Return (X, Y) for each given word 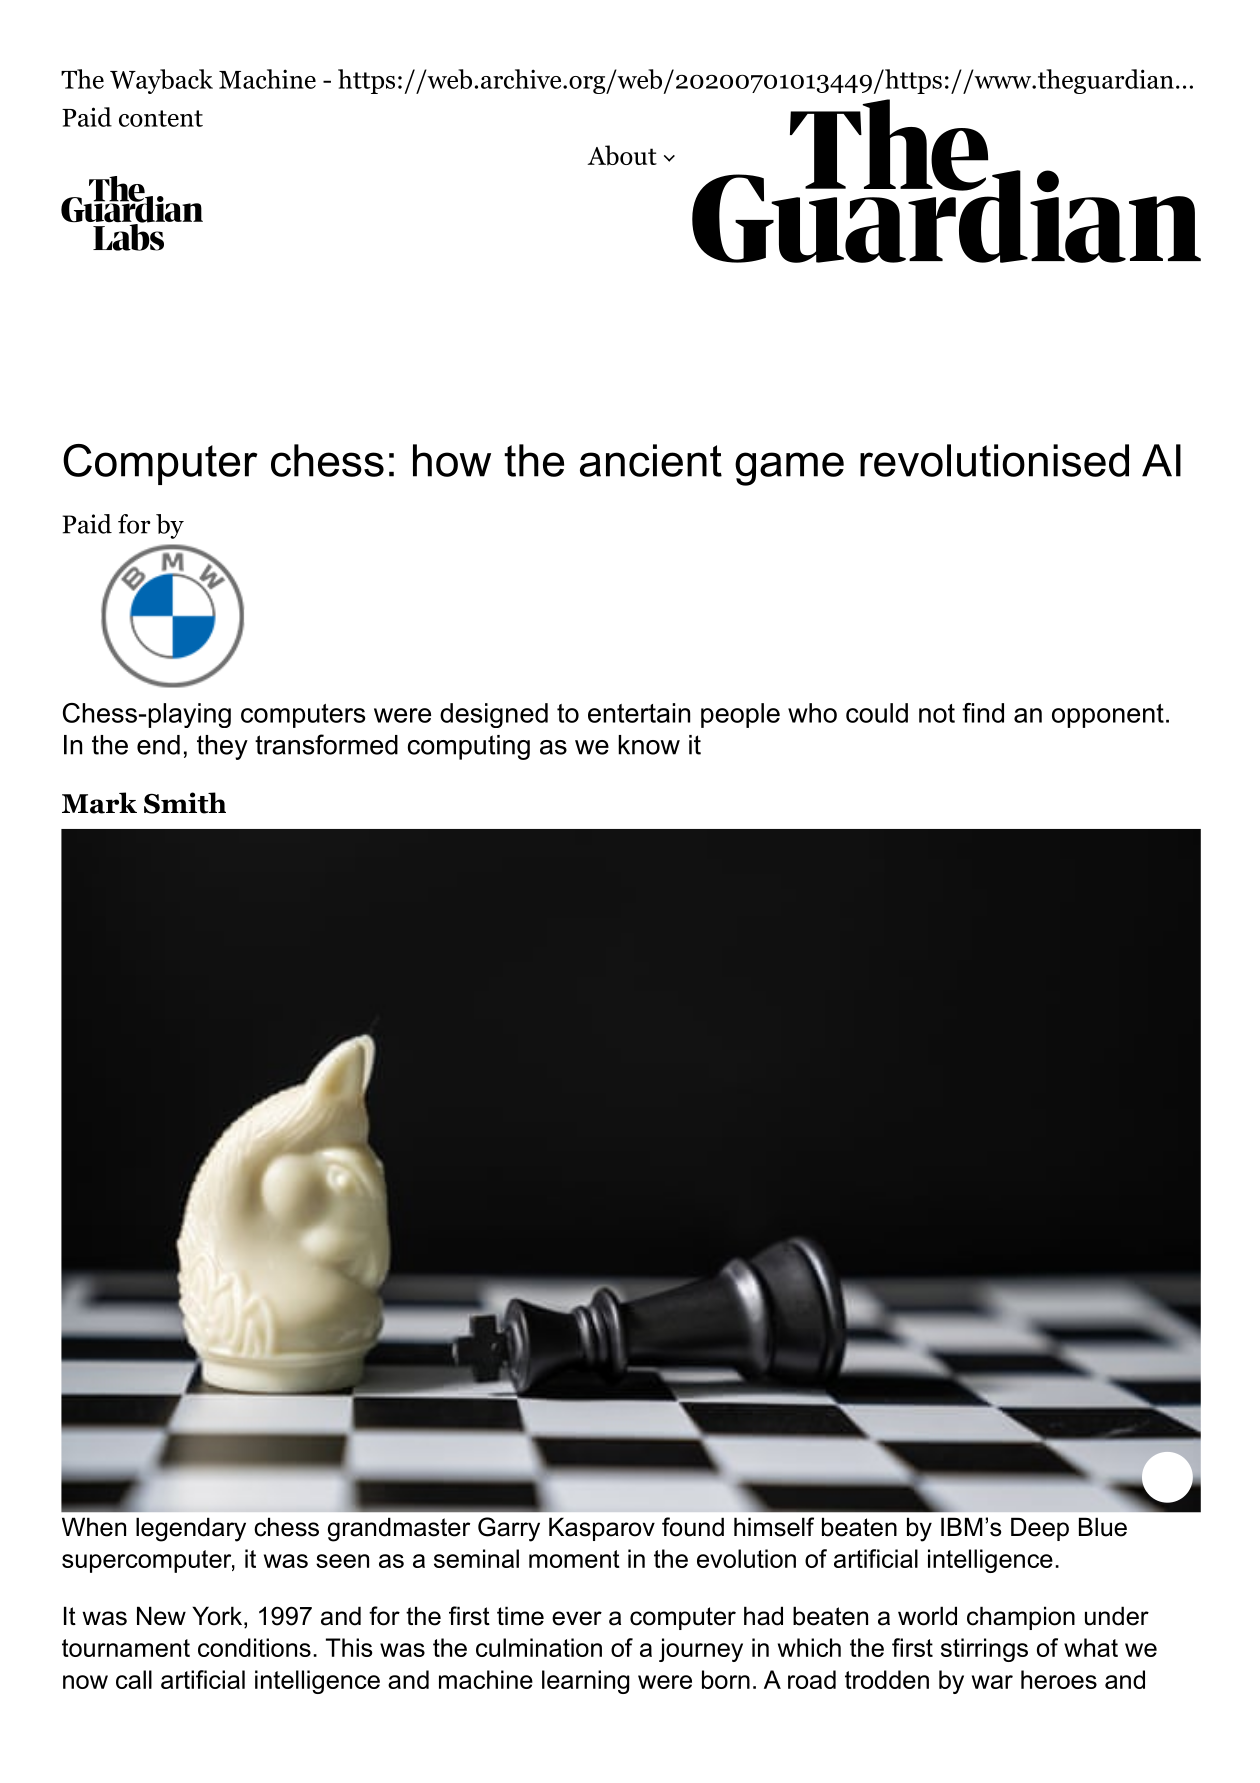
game (789, 469)
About (622, 155)
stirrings (984, 1650)
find (983, 713)
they (222, 747)
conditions (254, 1647)
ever (577, 1618)
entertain (639, 713)
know (649, 745)
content (161, 118)
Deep (1040, 1529)
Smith (185, 803)
